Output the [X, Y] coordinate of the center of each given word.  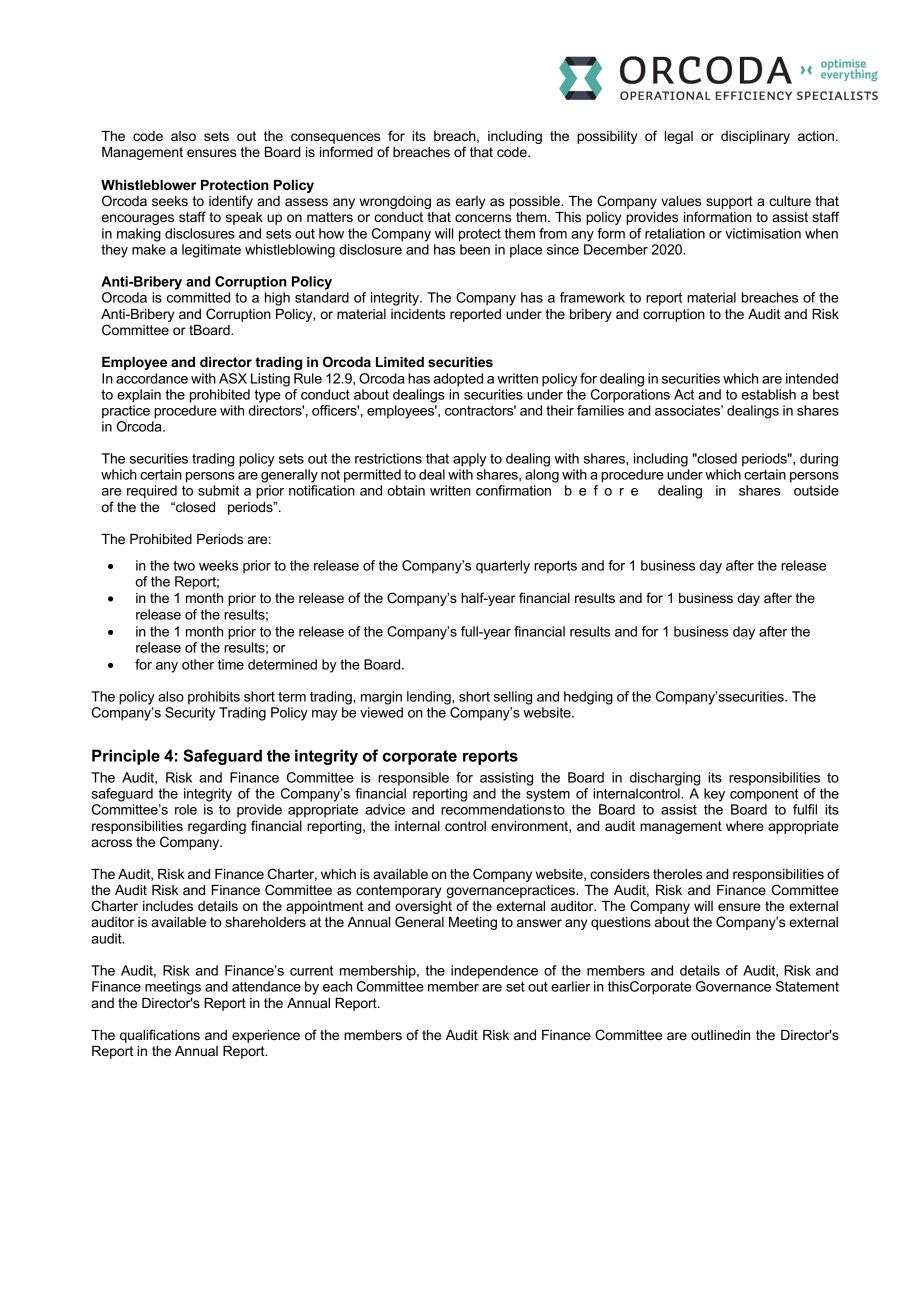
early [470, 202]
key [714, 795]
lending [430, 698]
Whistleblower [148, 185]
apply [469, 460]
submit [218, 490]
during [819, 460]
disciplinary [755, 137]
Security [190, 714]
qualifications [160, 1036]
